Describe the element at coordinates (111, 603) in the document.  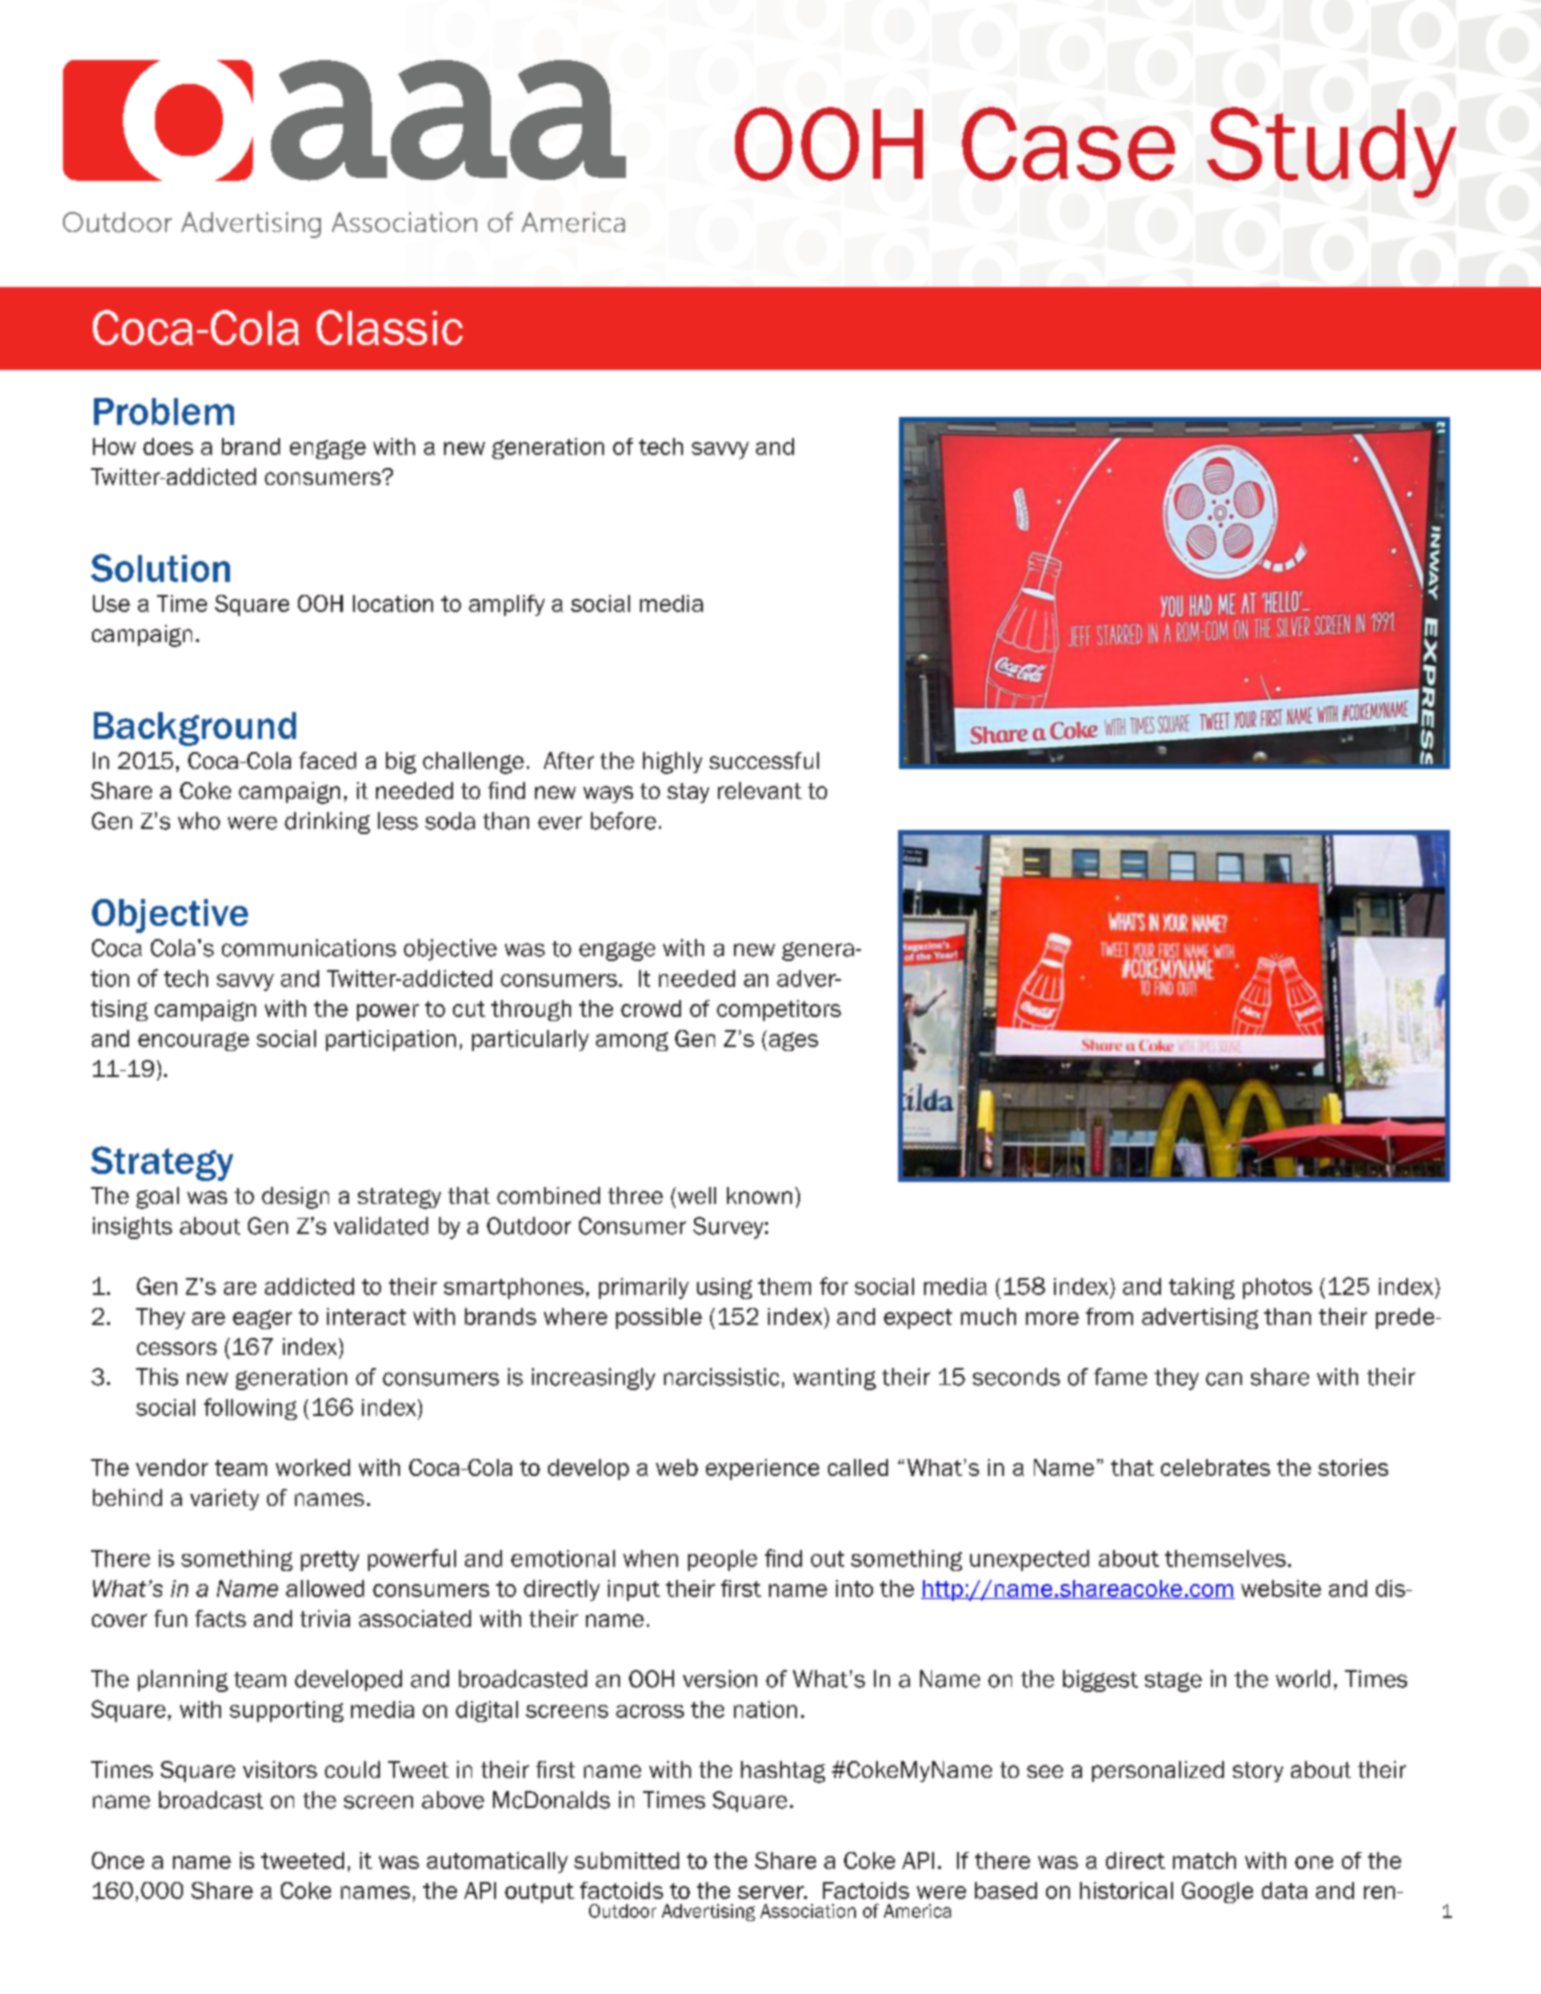
I see `Use` at that location.
